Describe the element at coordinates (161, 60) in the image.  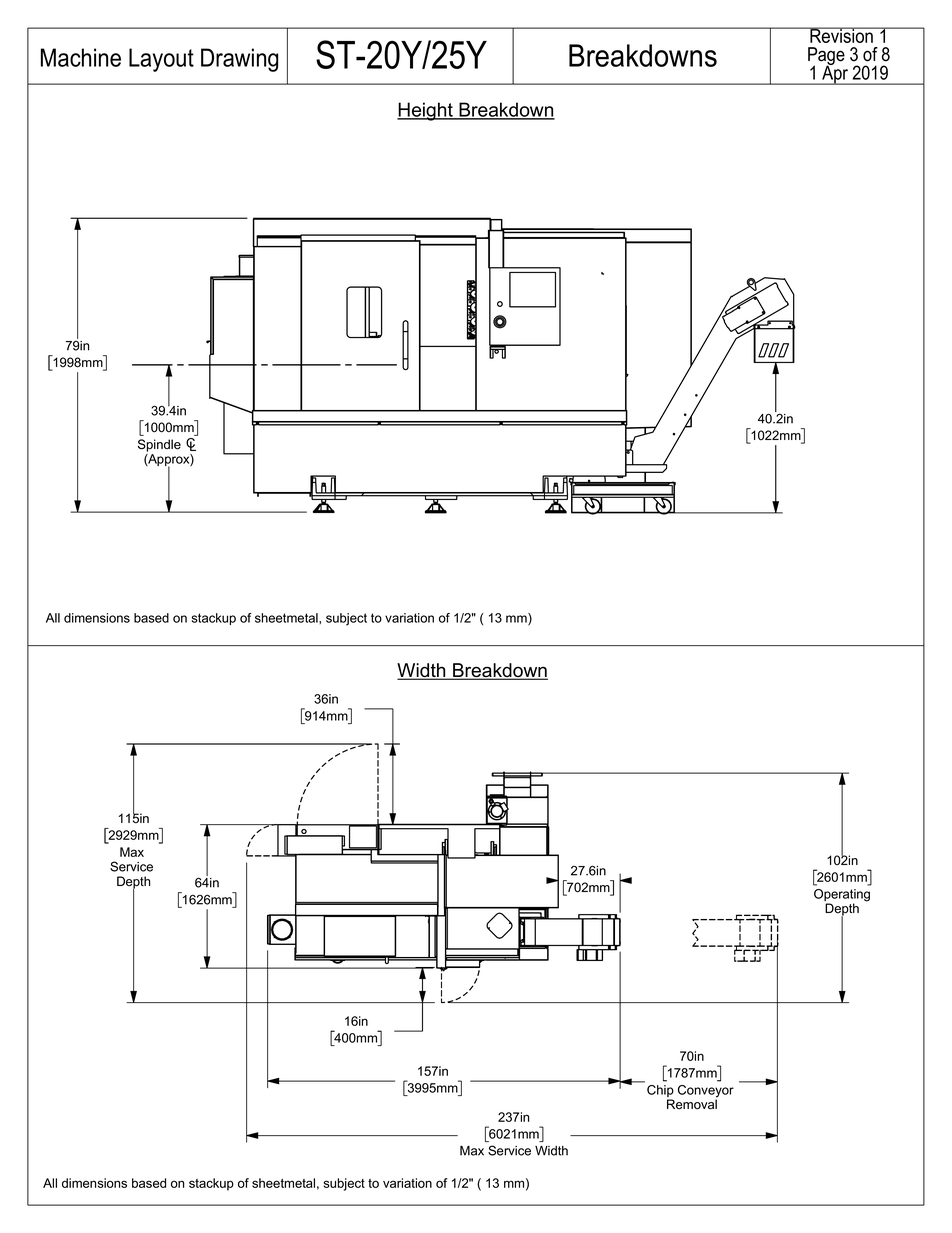
I see `Layout` at that location.
